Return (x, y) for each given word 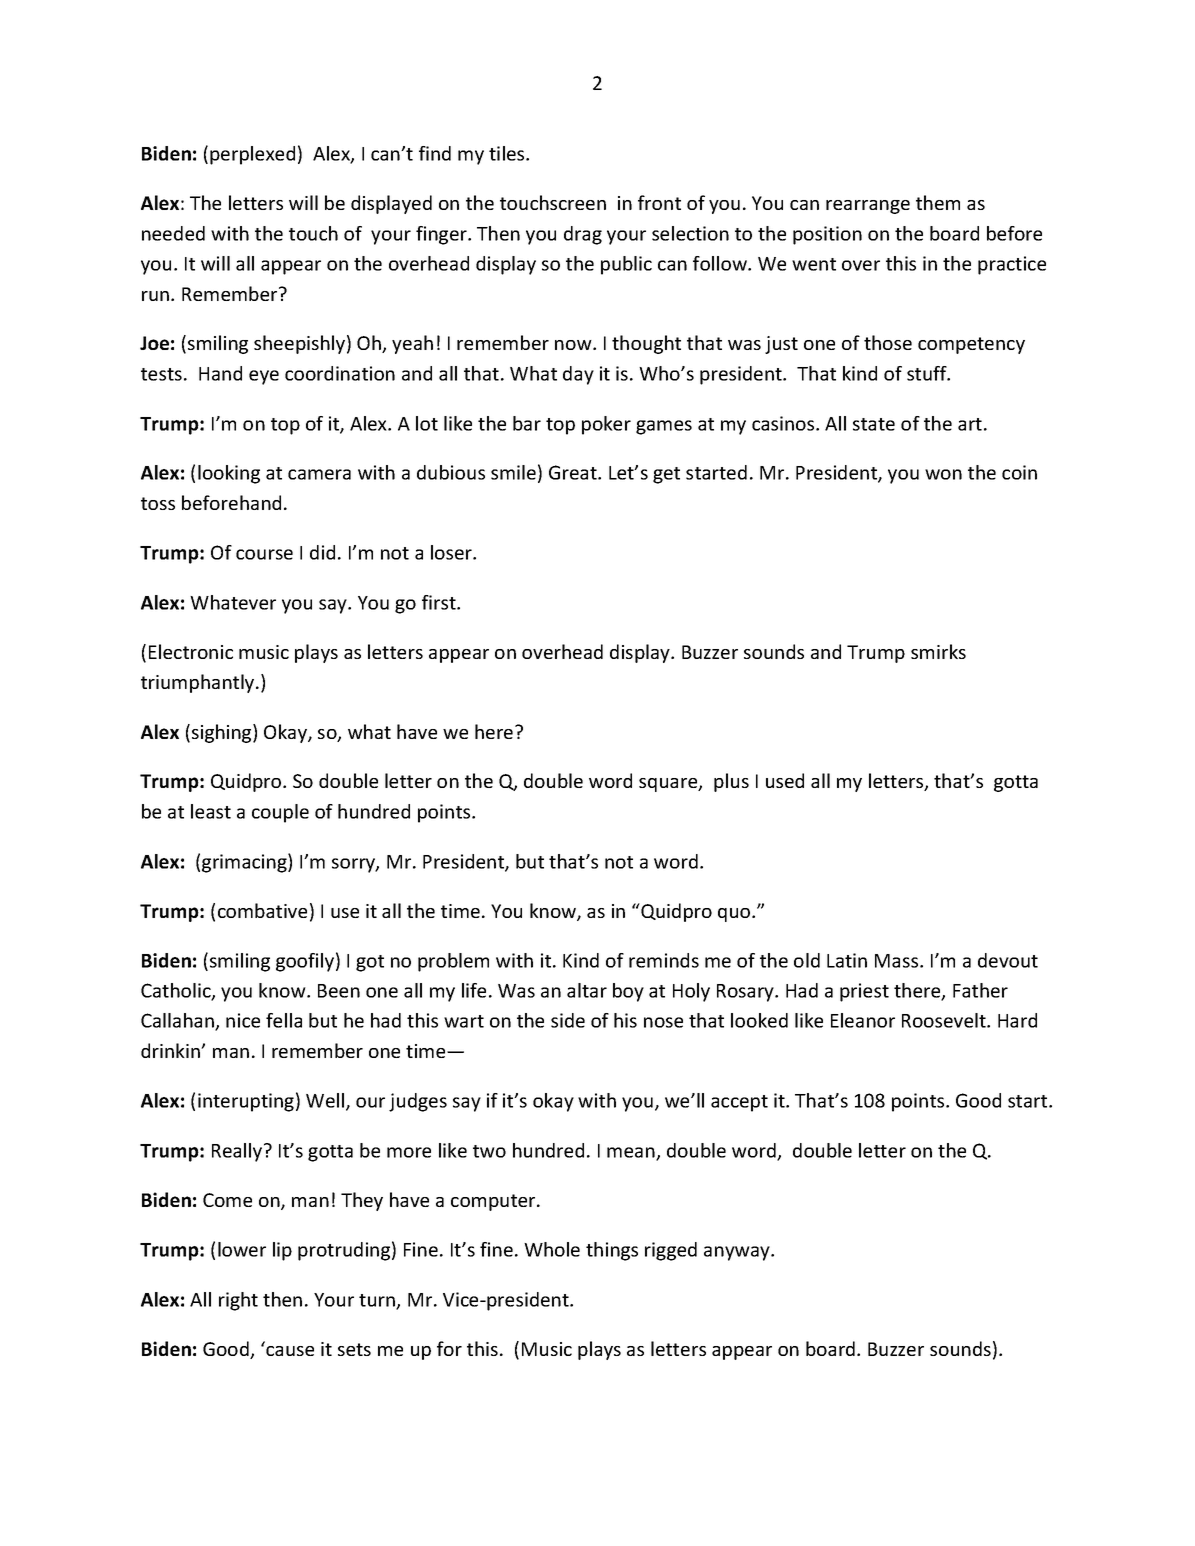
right (238, 1301)
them (938, 202)
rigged (671, 1251)
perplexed (252, 155)
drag (583, 235)
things (612, 1251)
